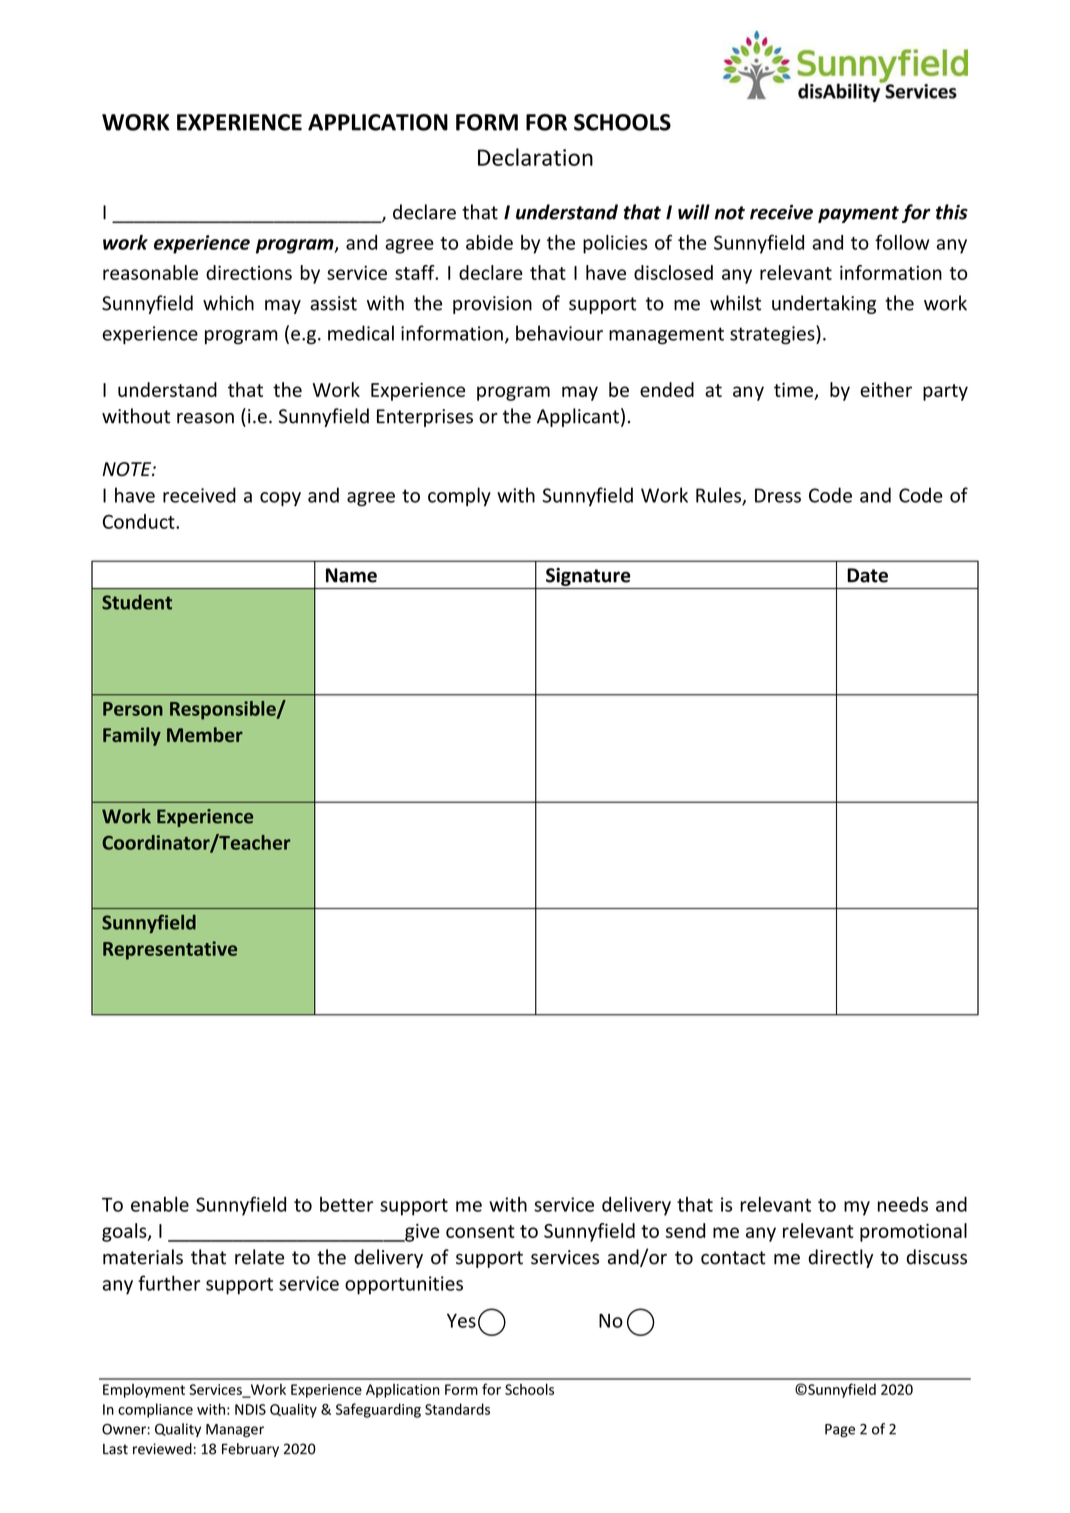  Describe the element at coordinates (170, 950) in the image. I see `Representative` at that location.
